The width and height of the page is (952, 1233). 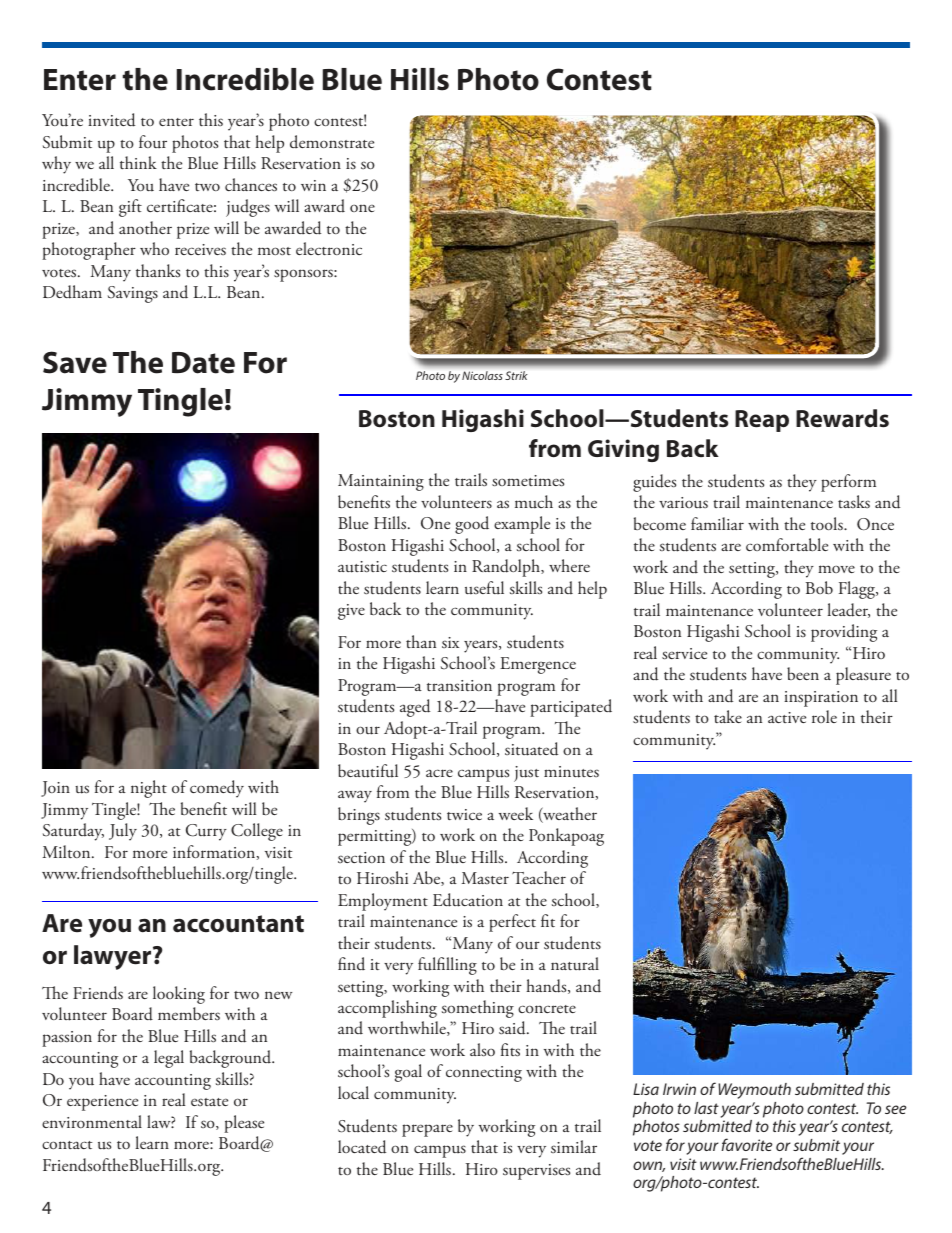 I want to click on Rewards, so click(x=842, y=418).
